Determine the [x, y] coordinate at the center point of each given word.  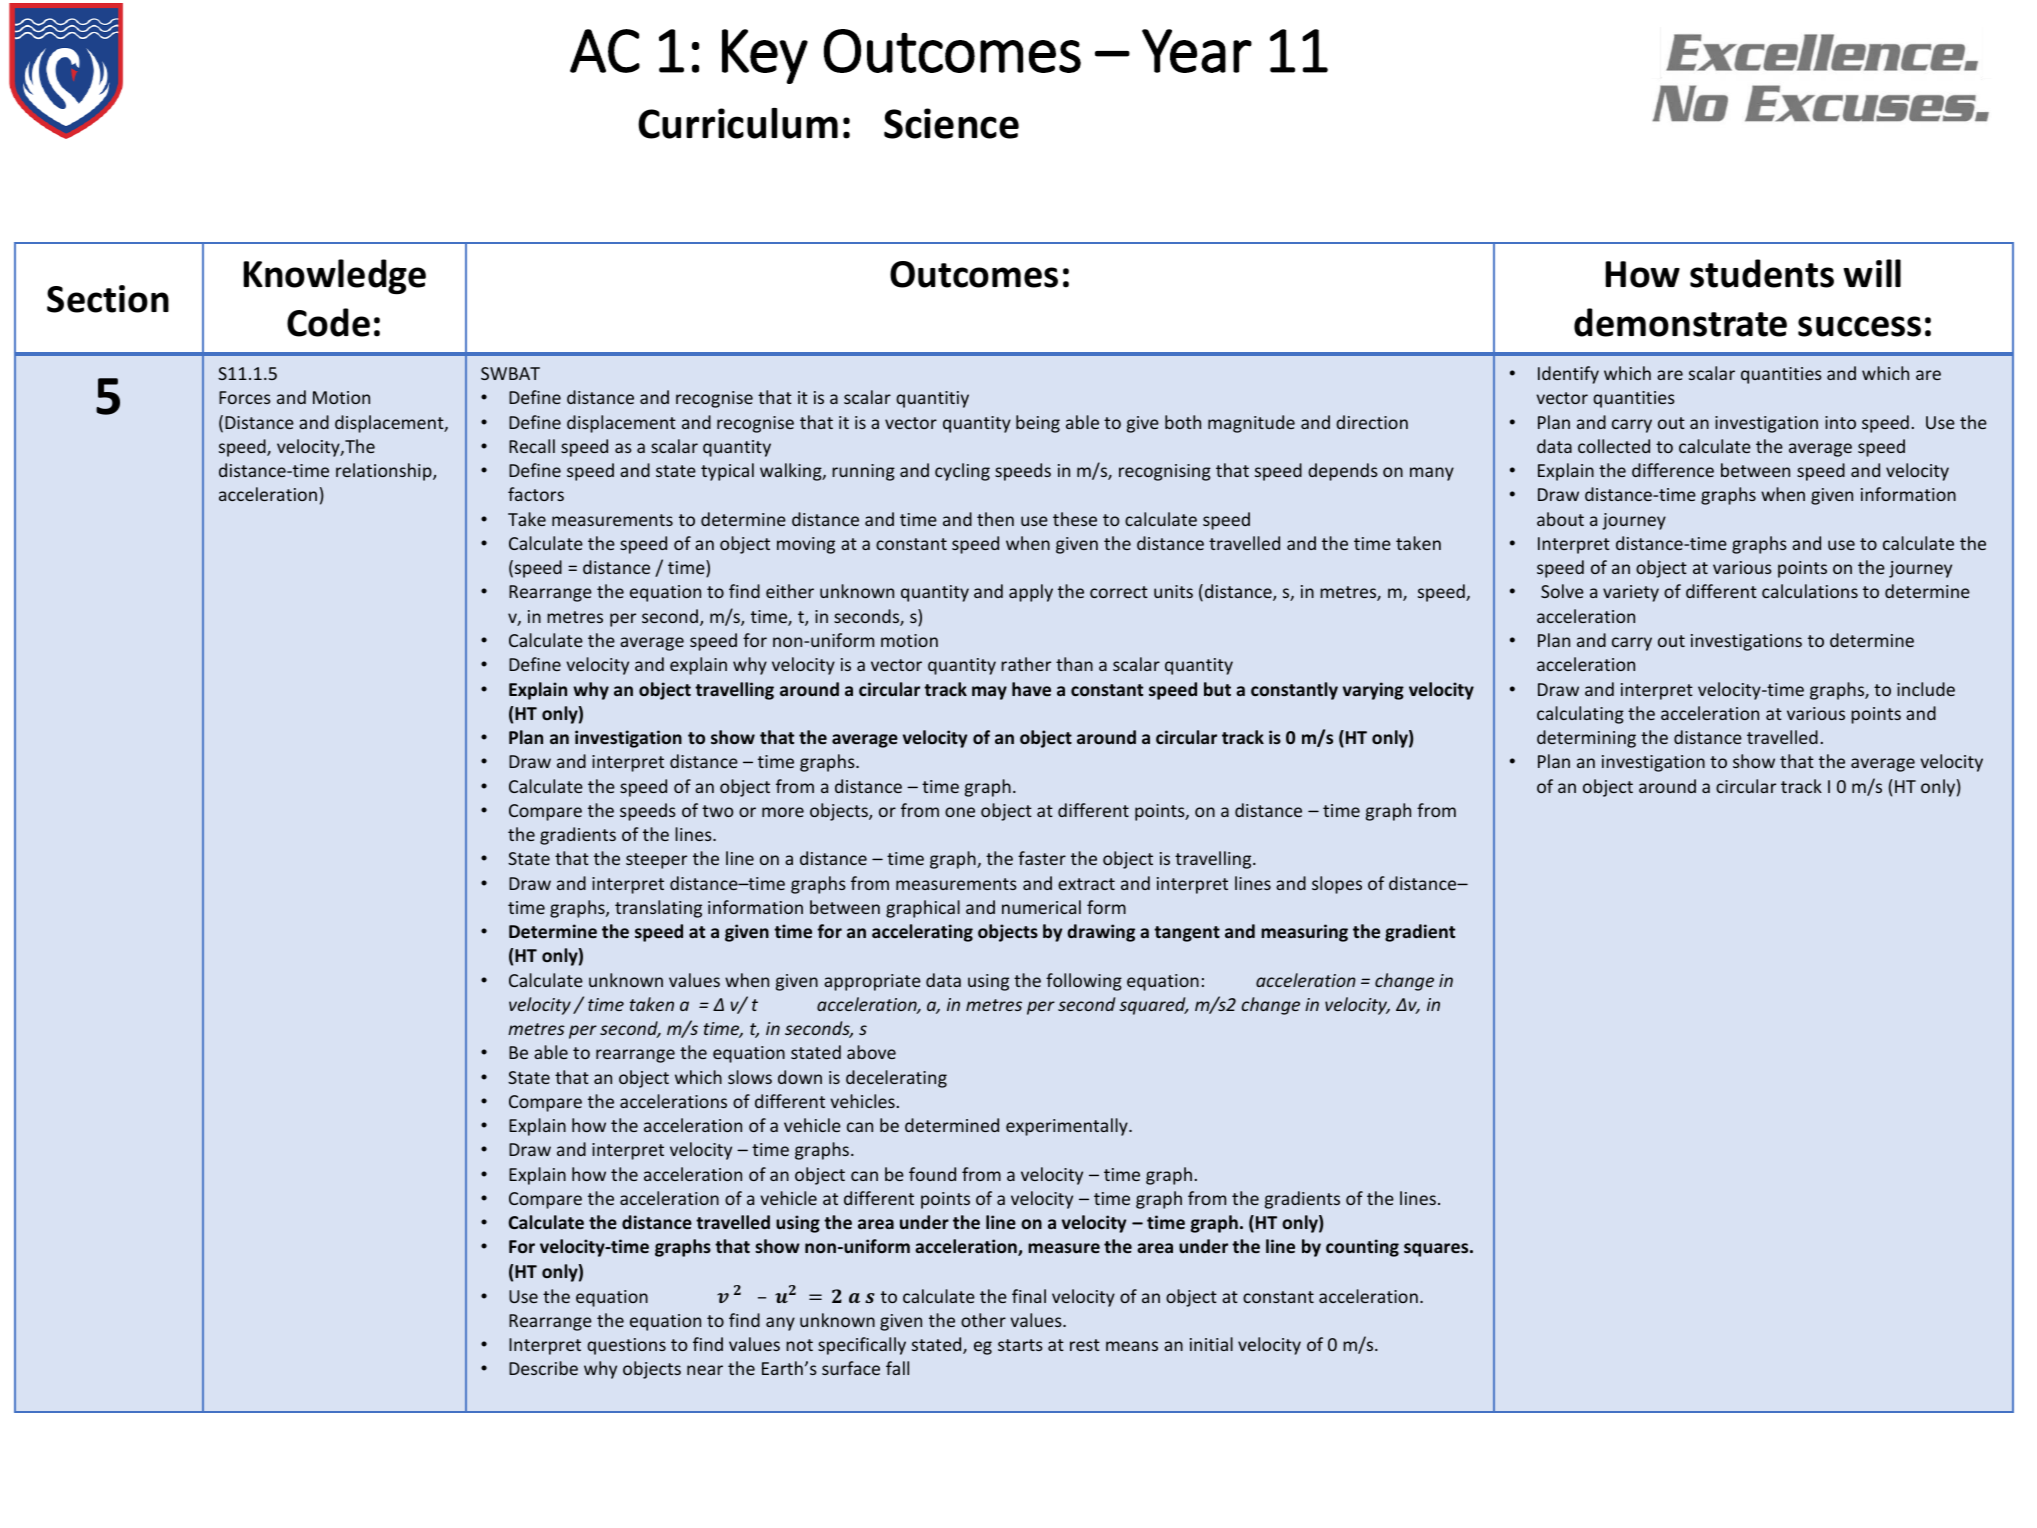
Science [951, 123]
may [989, 693]
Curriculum [738, 123]
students [1762, 273]
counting [1362, 1248]
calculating [1580, 715]
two [717, 811]
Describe [543, 1368]
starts [1020, 1345]
